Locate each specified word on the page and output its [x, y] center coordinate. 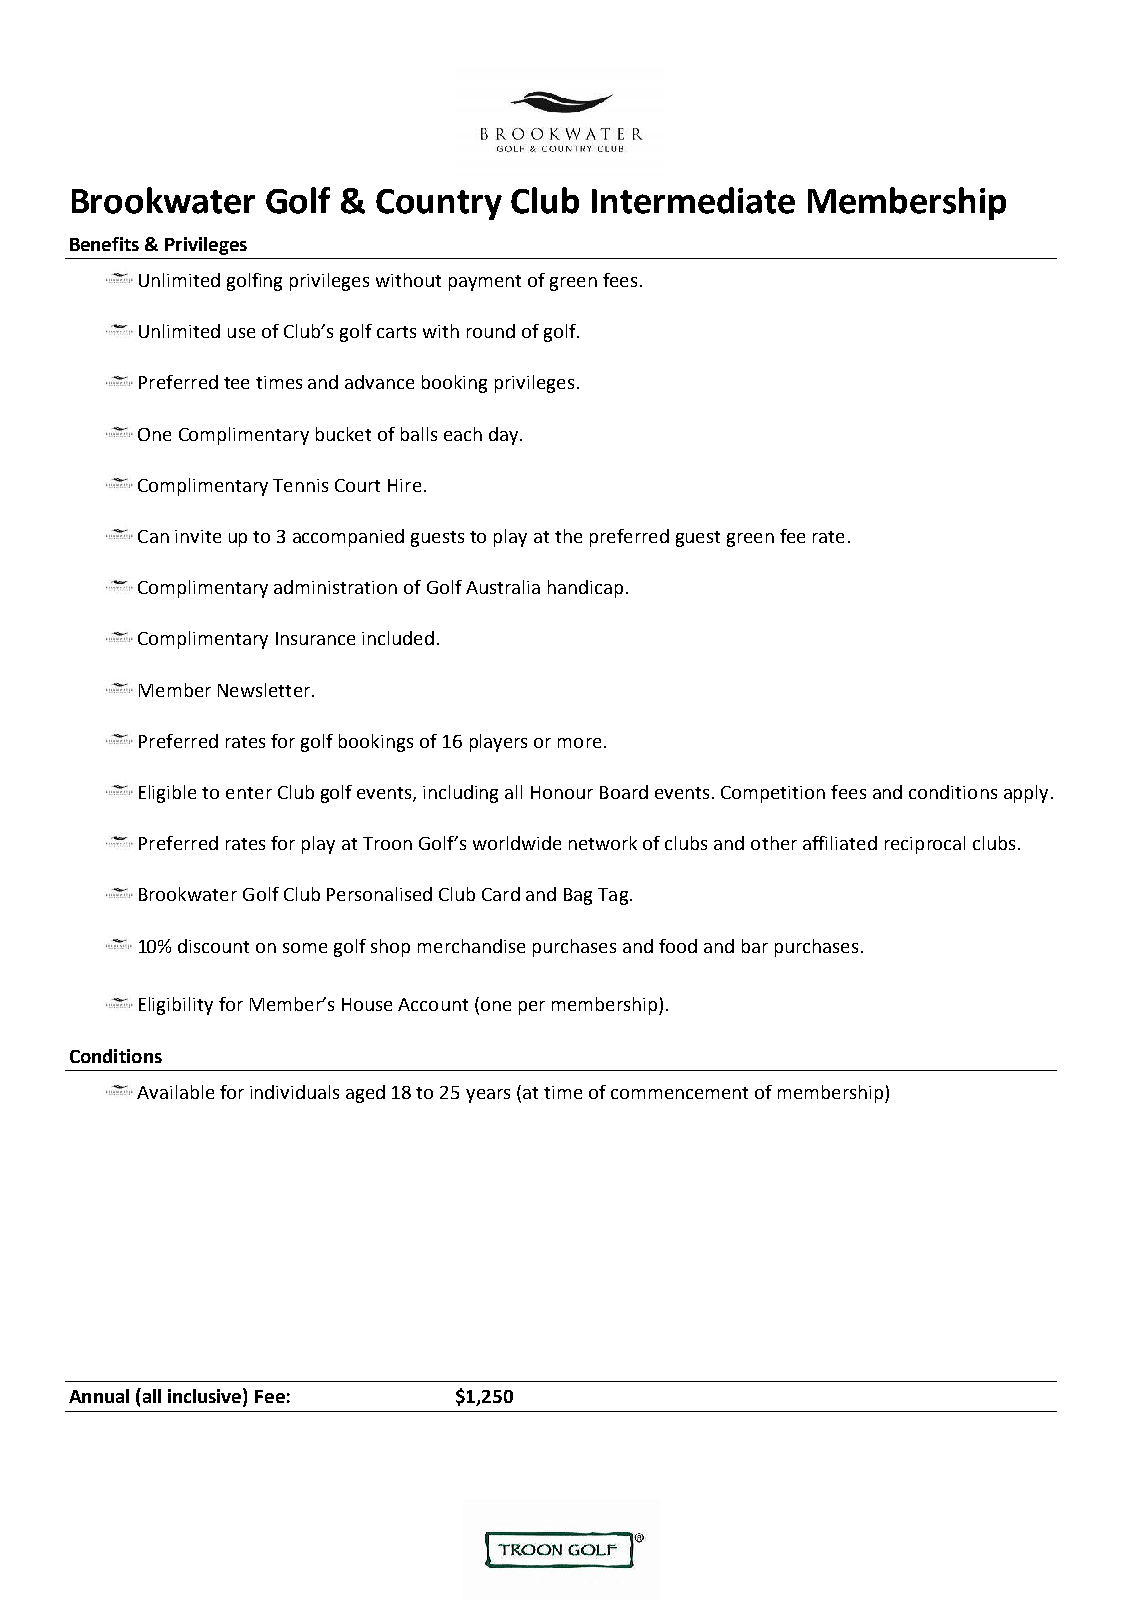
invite [198, 536]
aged [365, 1094]
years [488, 1096]
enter [249, 793]
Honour [562, 792]
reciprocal [925, 845]
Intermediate [693, 200]
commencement [679, 1093]
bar [755, 946]
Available [175, 1092]
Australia [503, 587]
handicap [585, 589]
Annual [99, 1396]
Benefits [104, 244]
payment [485, 283]
